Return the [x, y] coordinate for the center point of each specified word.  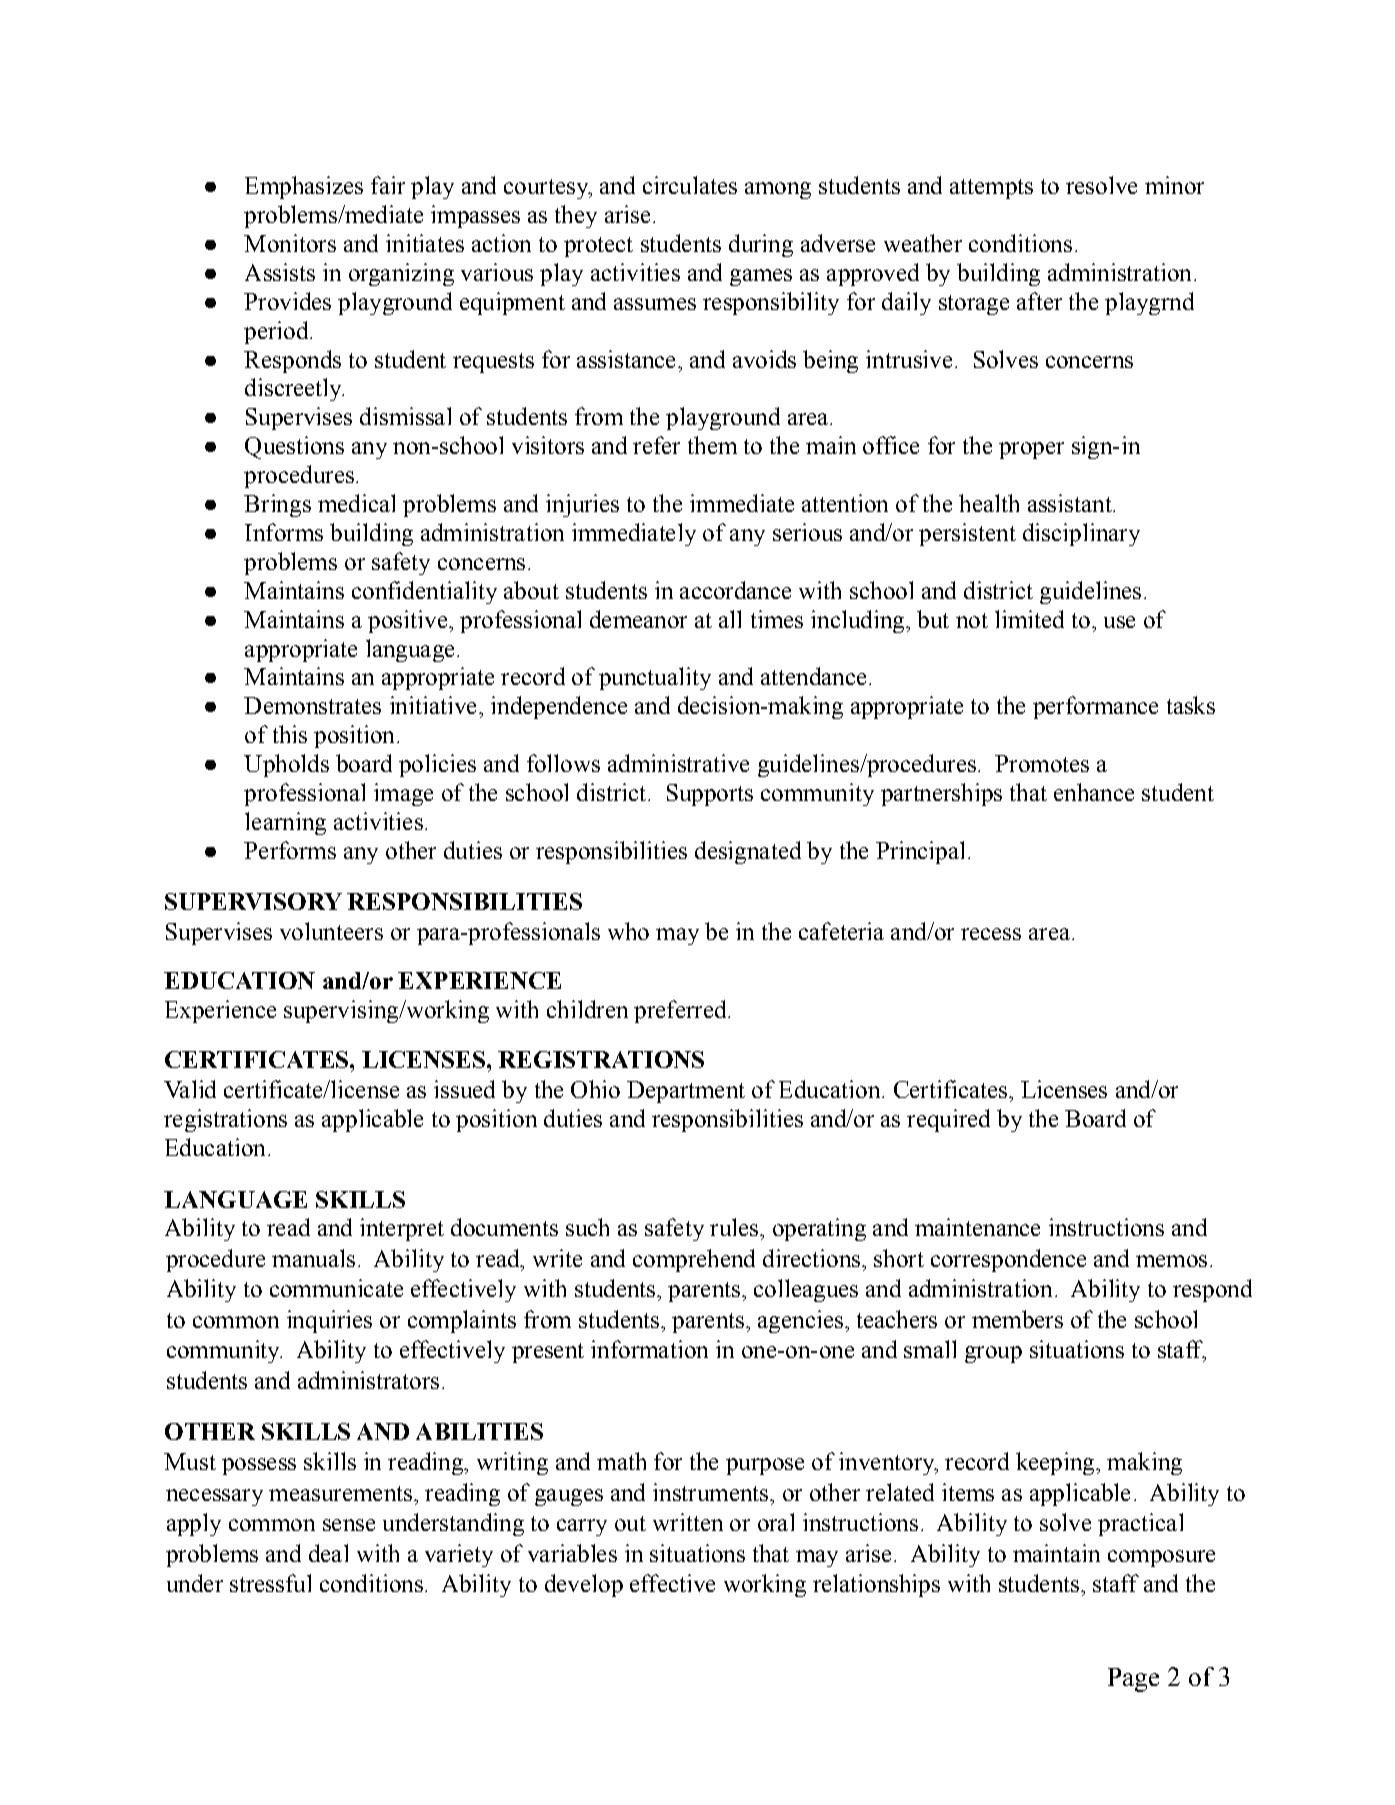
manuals [313, 1258]
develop [584, 1585]
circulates [690, 185]
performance [1095, 707]
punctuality [655, 678]
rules [735, 1227]
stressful [270, 1583]
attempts [991, 189]
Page [1133, 1680]
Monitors [290, 243]
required [948, 1120]
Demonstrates [312, 705]
